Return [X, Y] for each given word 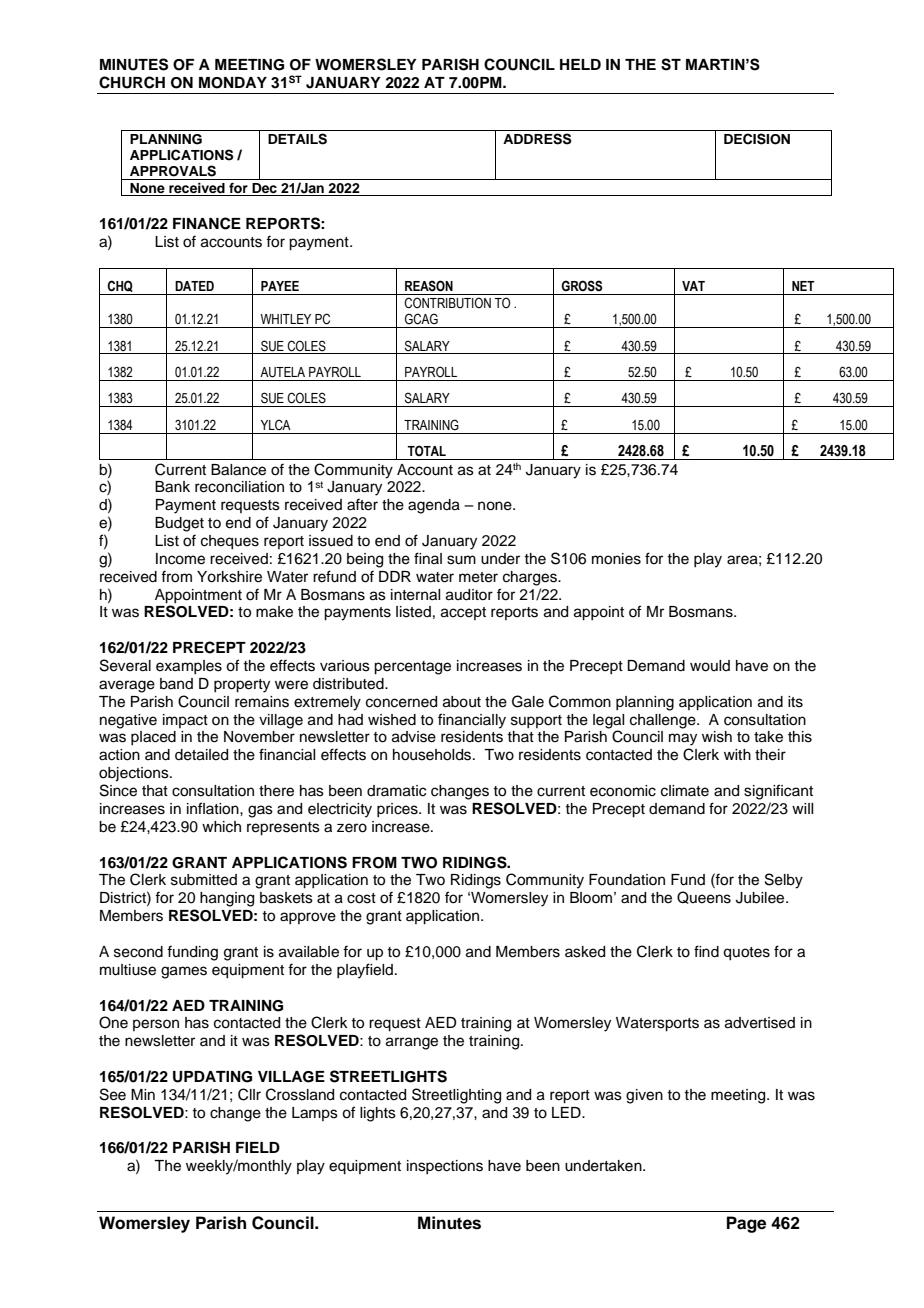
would [710, 666]
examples [189, 667]
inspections [445, 1167]
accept [463, 613]
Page [746, 1224]
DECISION [757, 139]
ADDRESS [537, 139]
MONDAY [233, 83]
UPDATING [212, 1077]
